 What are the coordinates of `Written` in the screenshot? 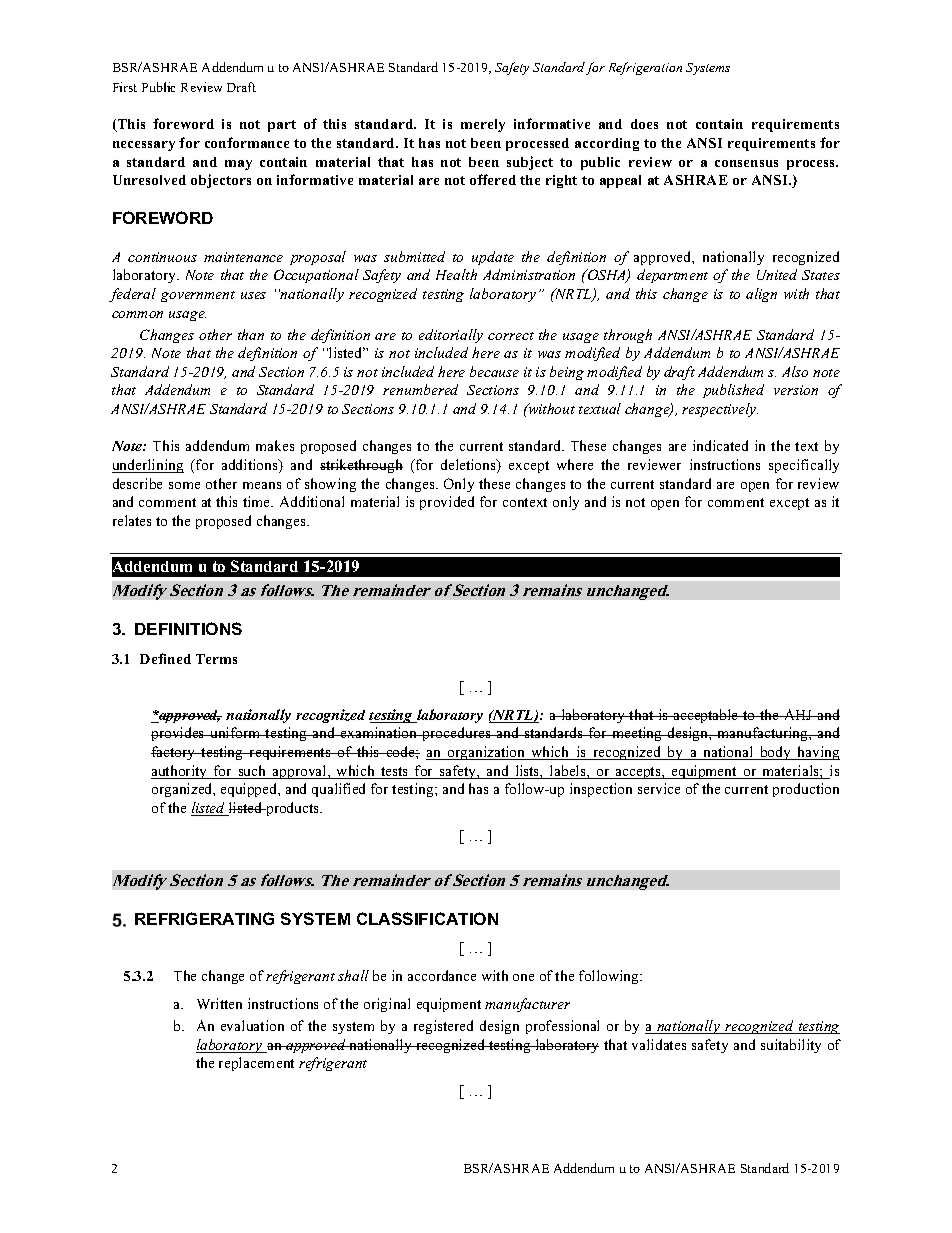 It's located at (219, 1003).
